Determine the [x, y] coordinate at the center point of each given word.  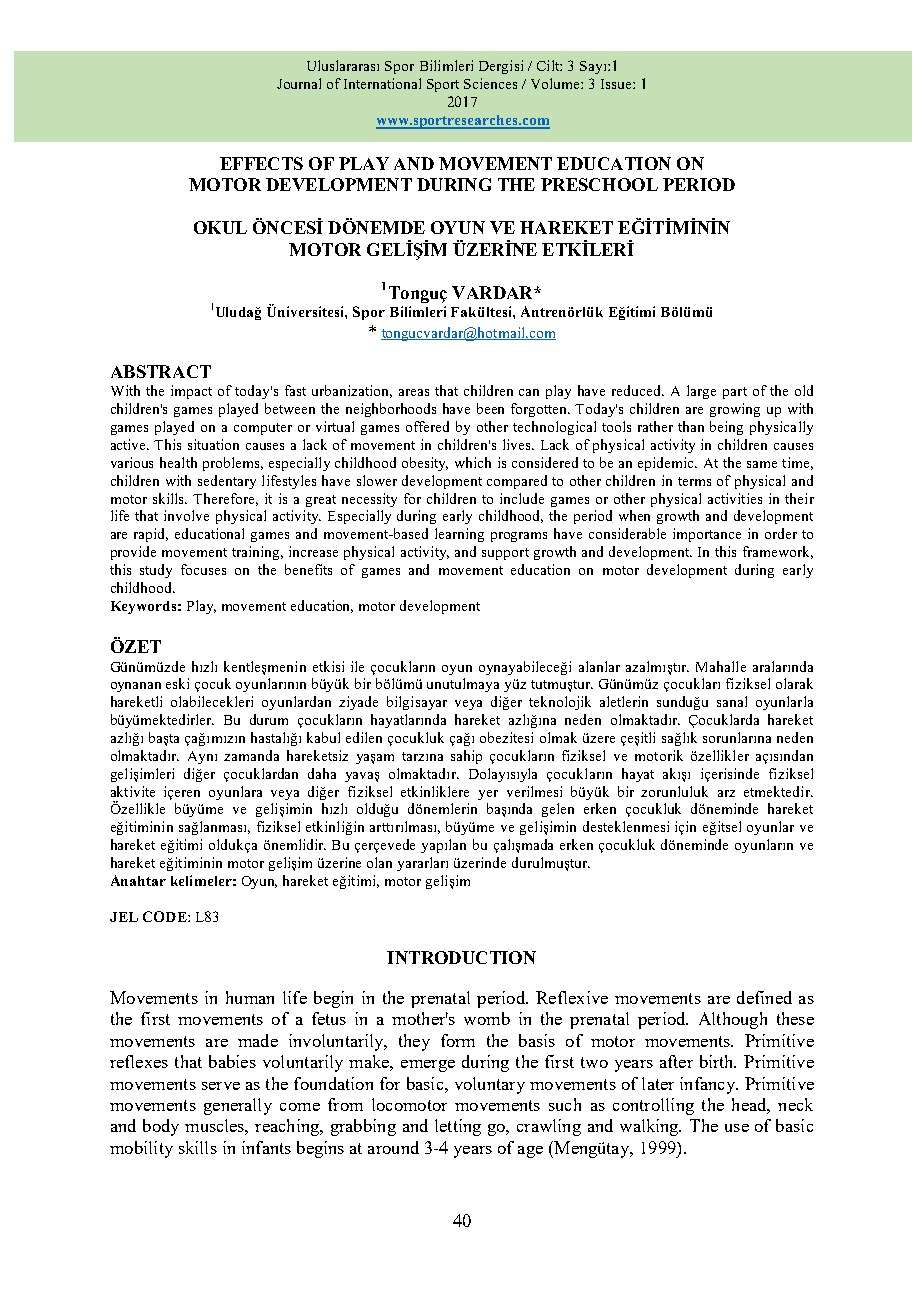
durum [269, 719]
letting [458, 1127]
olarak [794, 683]
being [726, 428]
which [473, 462]
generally [238, 1106]
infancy [709, 1085]
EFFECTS [261, 163]
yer [488, 795]
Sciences [490, 83]
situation [213, 444]
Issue [617, 84]
